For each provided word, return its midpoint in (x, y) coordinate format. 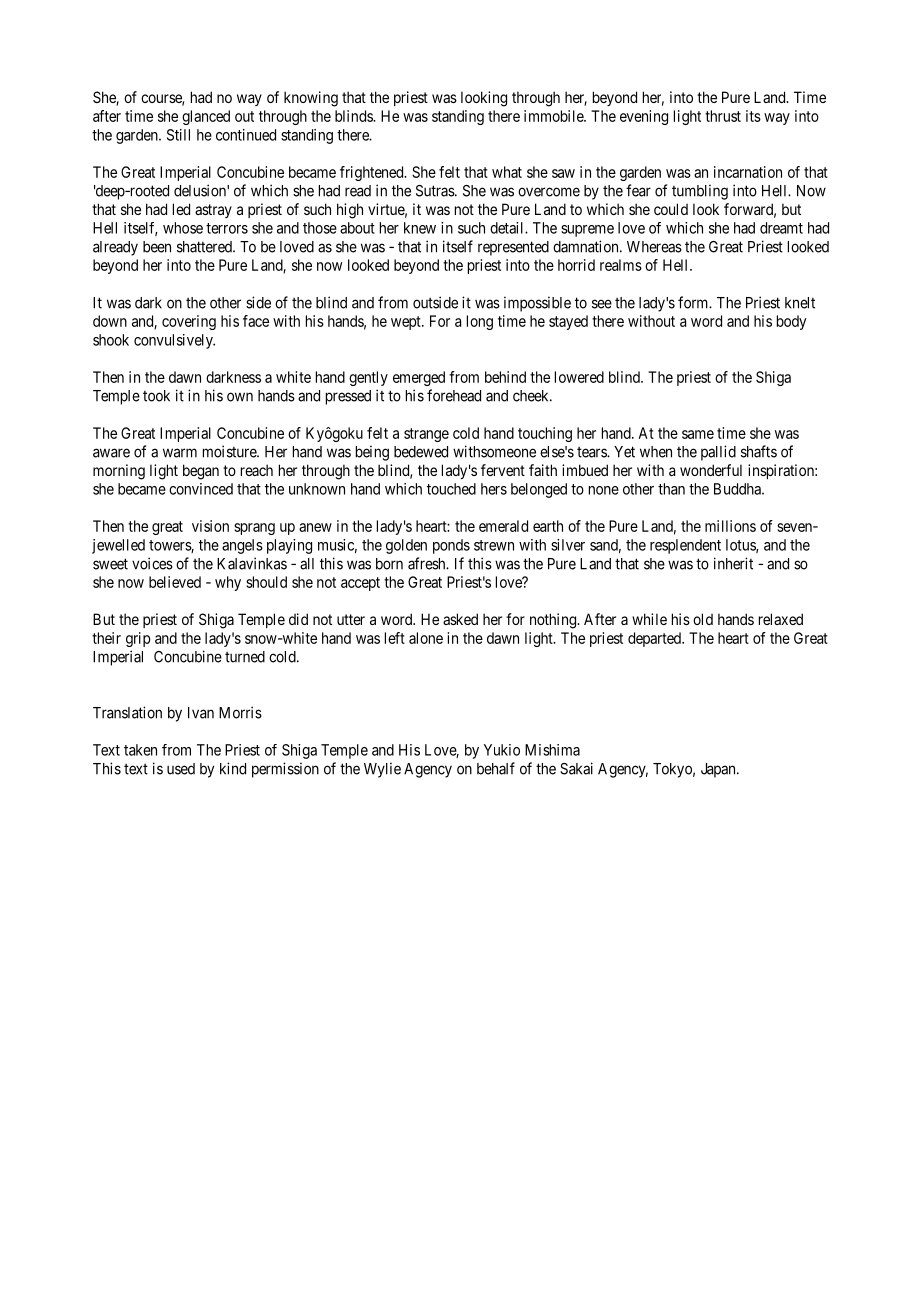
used (181, 769)
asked (460, 619)
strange (426, 435)
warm (180, 453)
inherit (733, 563)
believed (175, 582)
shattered (205, 247)
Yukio (502, 750)
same (698, 434)
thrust (723, 116)
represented (513, 248)
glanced (206, 117)
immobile (554, 116)
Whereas (654, 247)
